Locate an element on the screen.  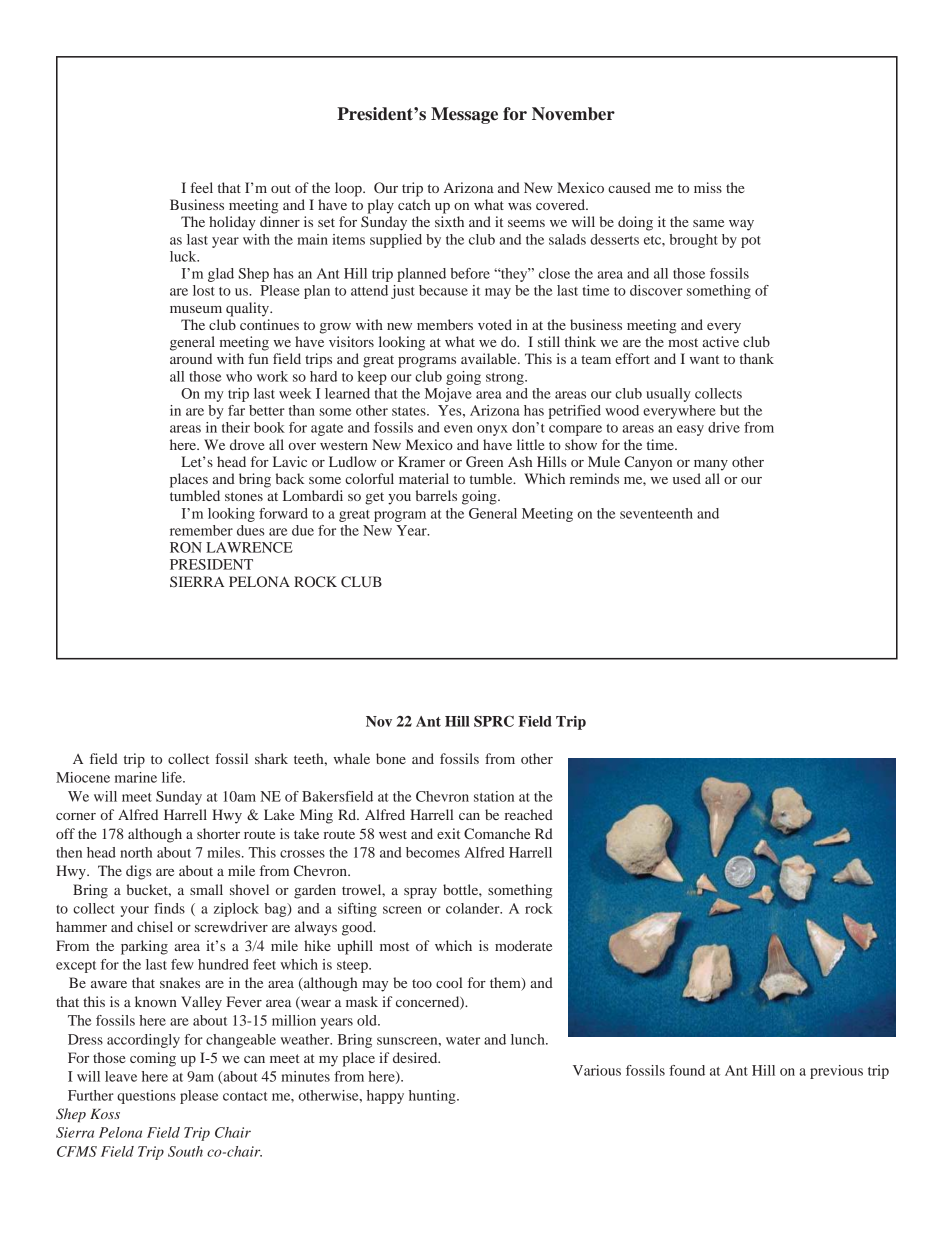
LAWRENCE is located at coordinates (249, 547).
